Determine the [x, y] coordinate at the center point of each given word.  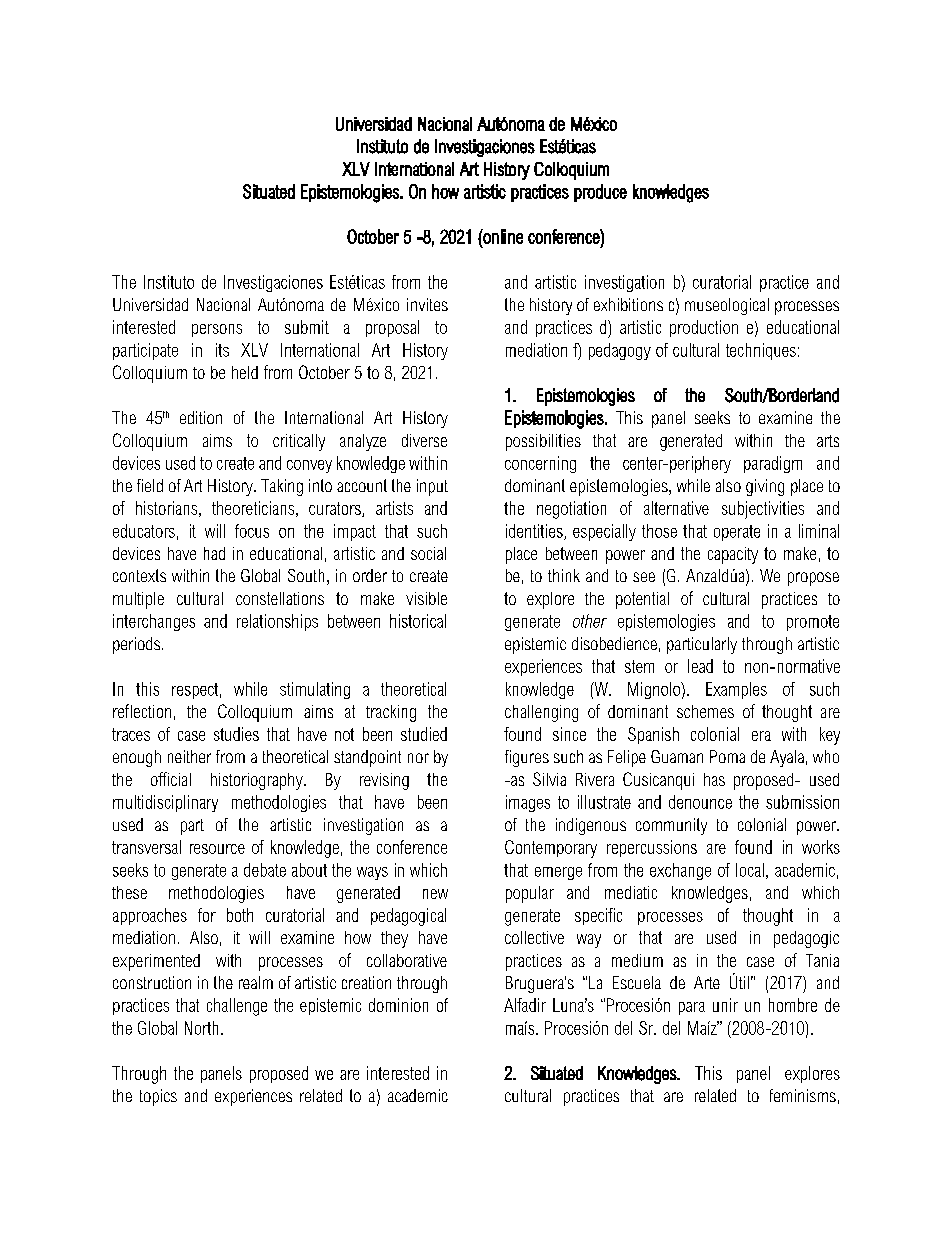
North [201, 1028]
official [171, 779]
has [714, 779]
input [432, 487]
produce [600, 193]
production [704, 328]
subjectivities [763, 510]
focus [252, 531]
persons [217, 330]
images [528, 803]
